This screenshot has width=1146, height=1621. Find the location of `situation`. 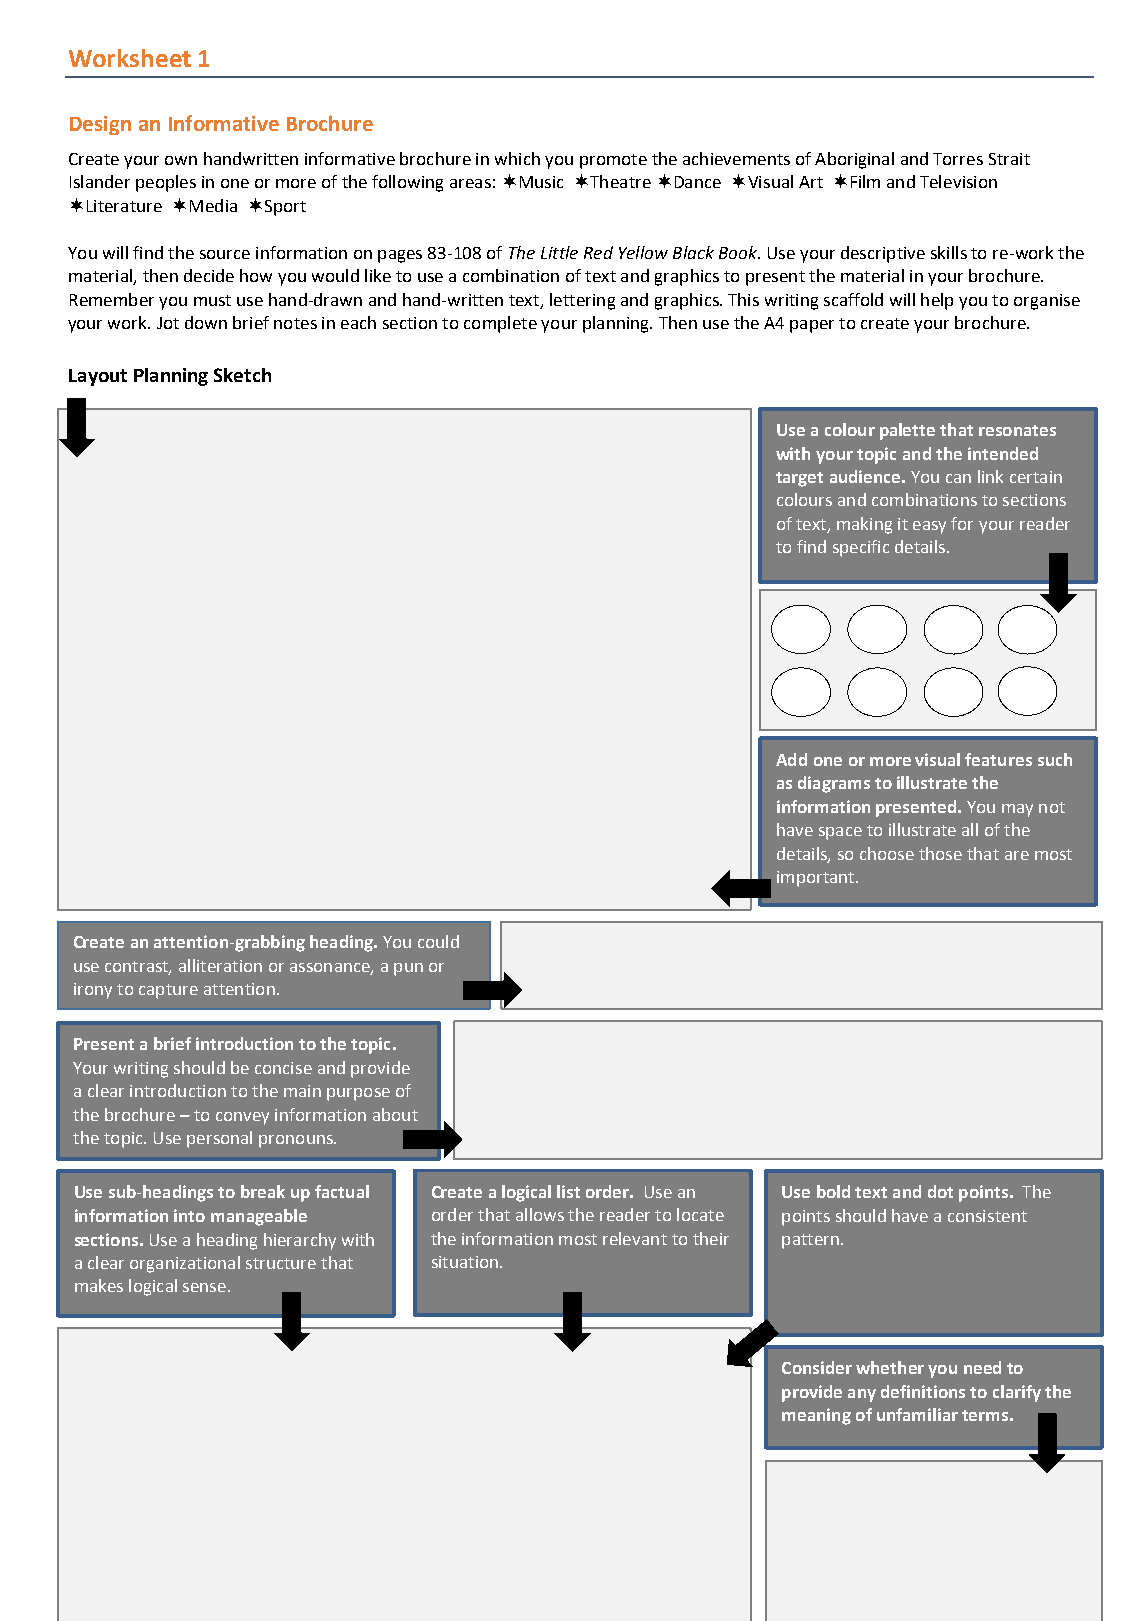

situation is located at coordinates (465, 1262).
